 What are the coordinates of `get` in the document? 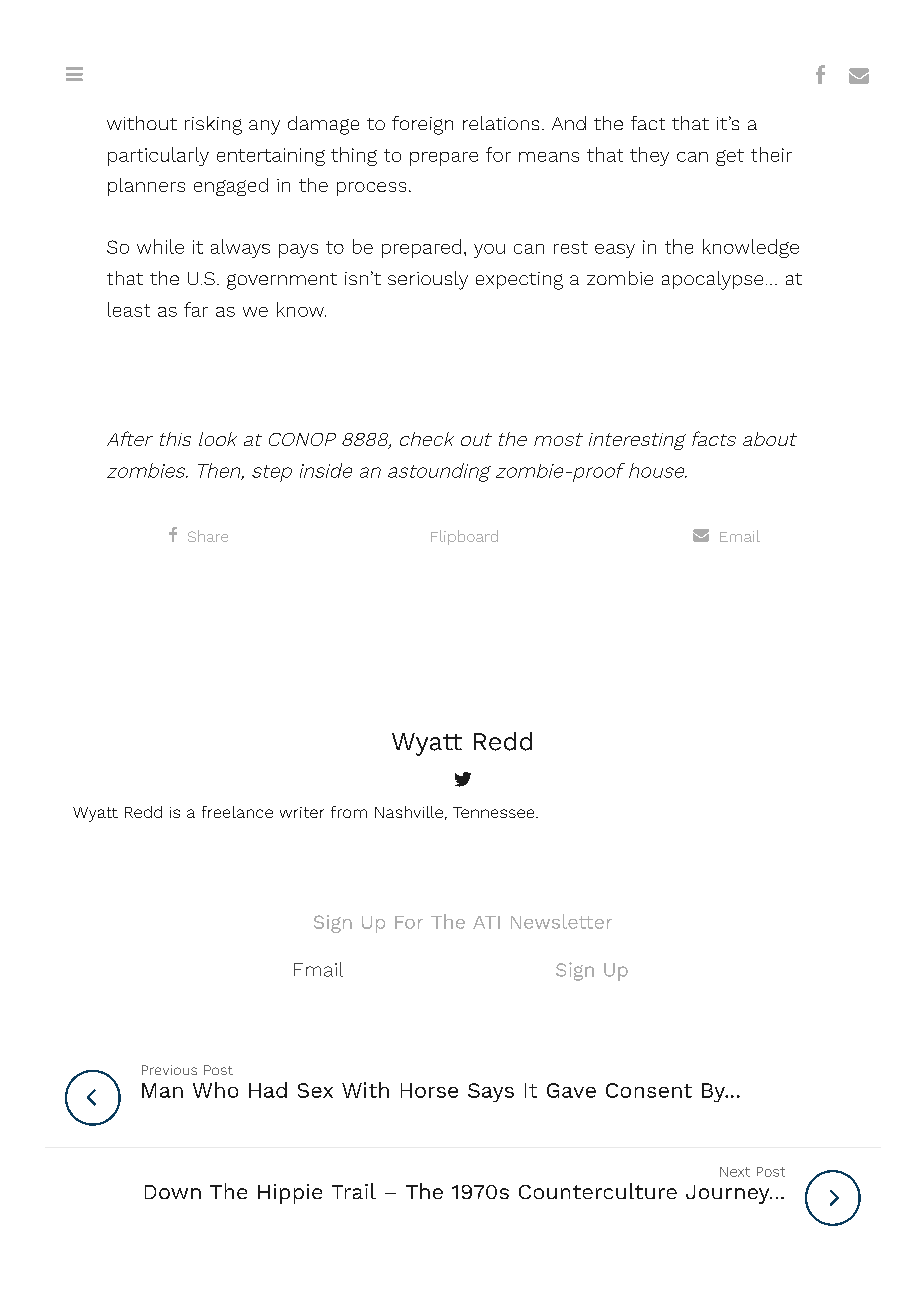 It's located at (730, 157).
